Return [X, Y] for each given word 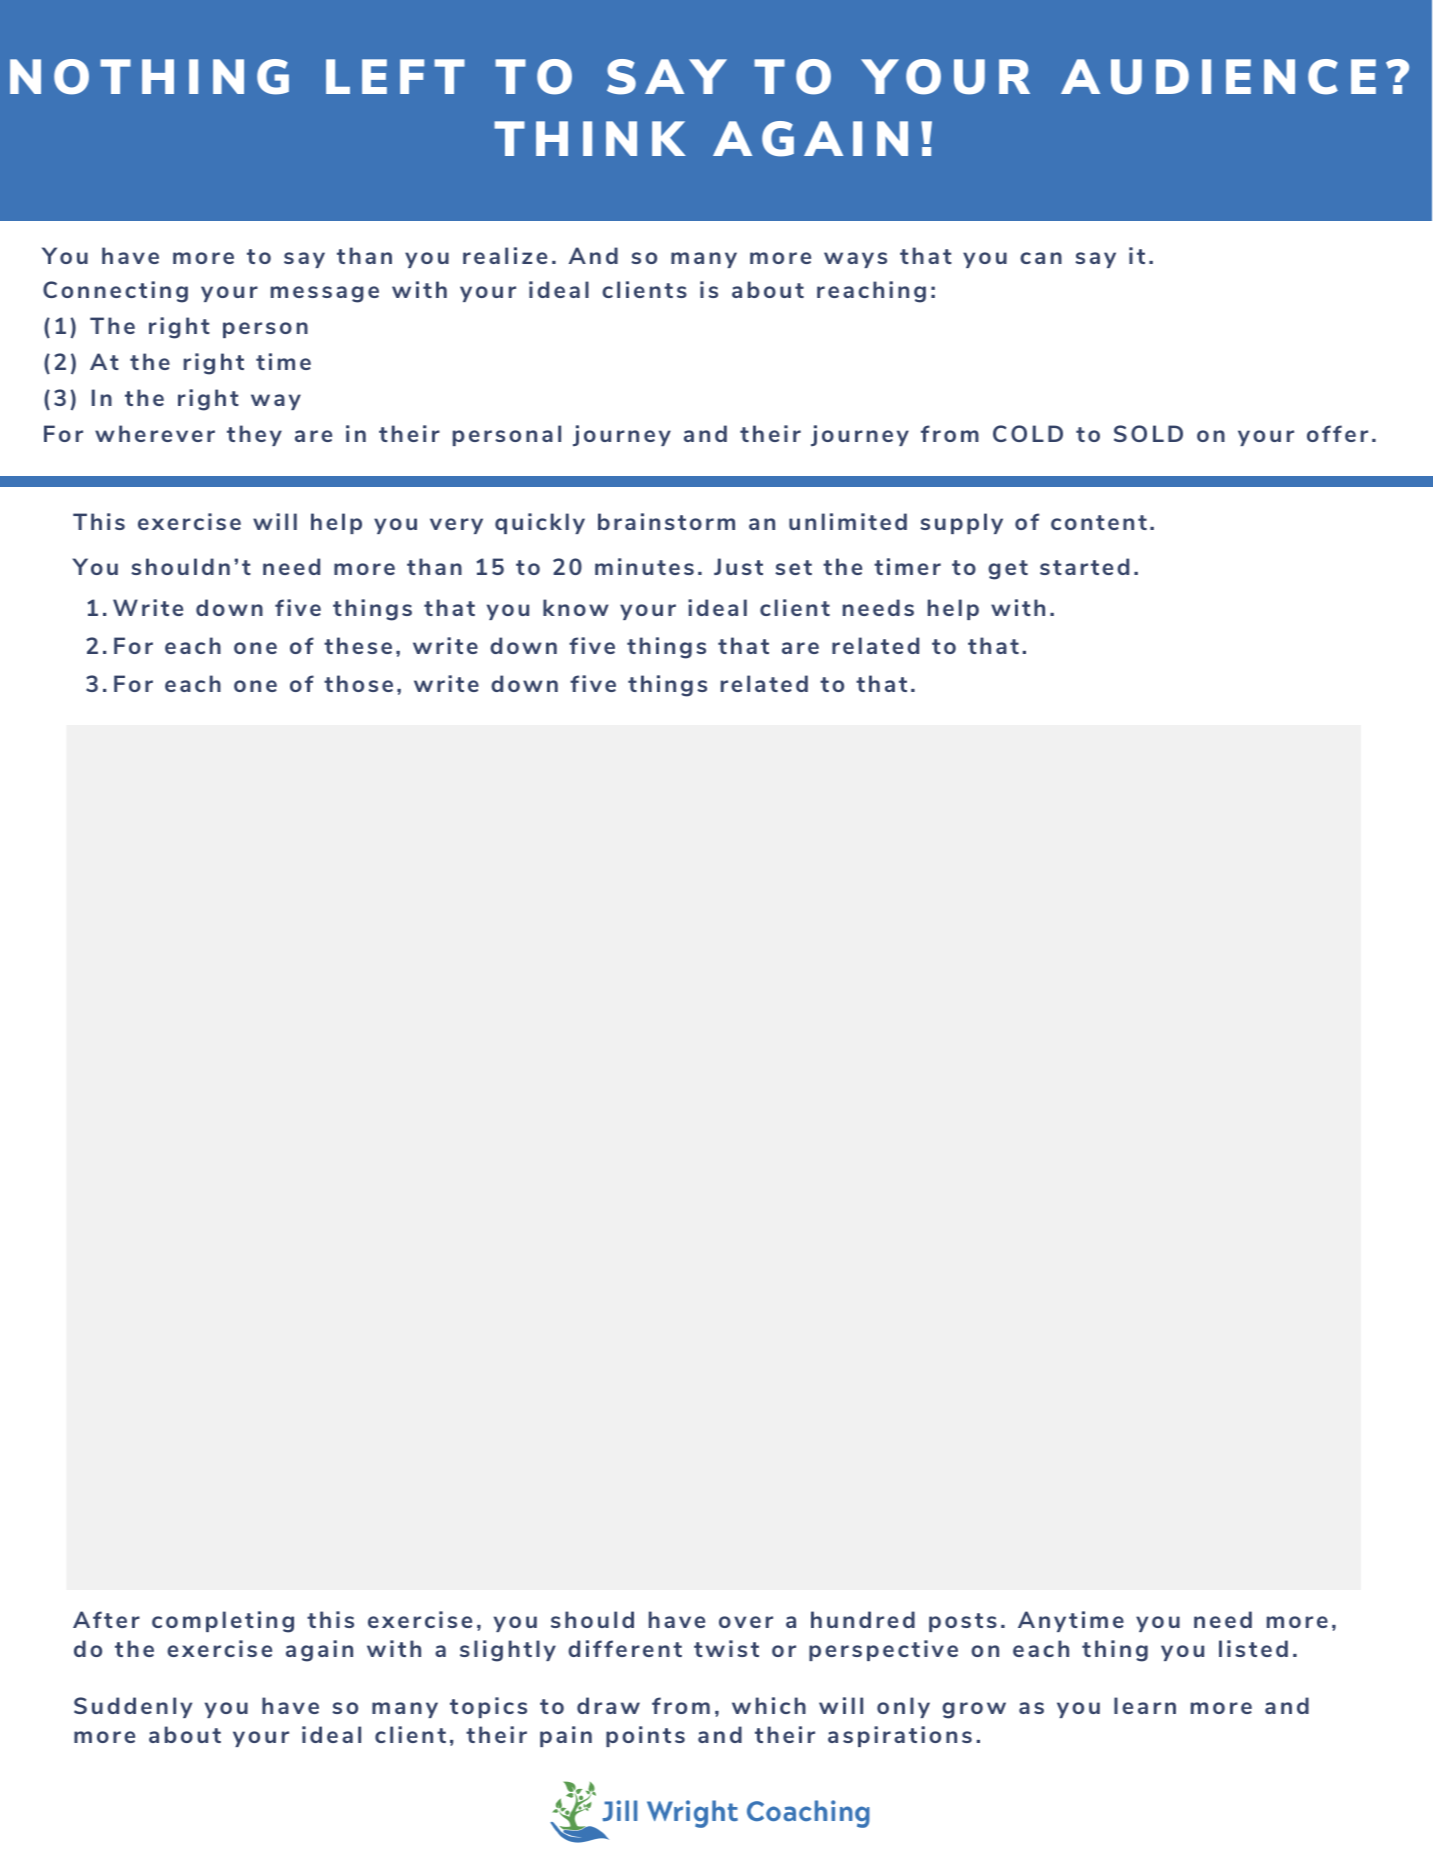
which [769, 1705]
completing [223, 1622]
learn [1145, 1705]
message [325, 294]
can [1041, 258]
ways [855, 260]
